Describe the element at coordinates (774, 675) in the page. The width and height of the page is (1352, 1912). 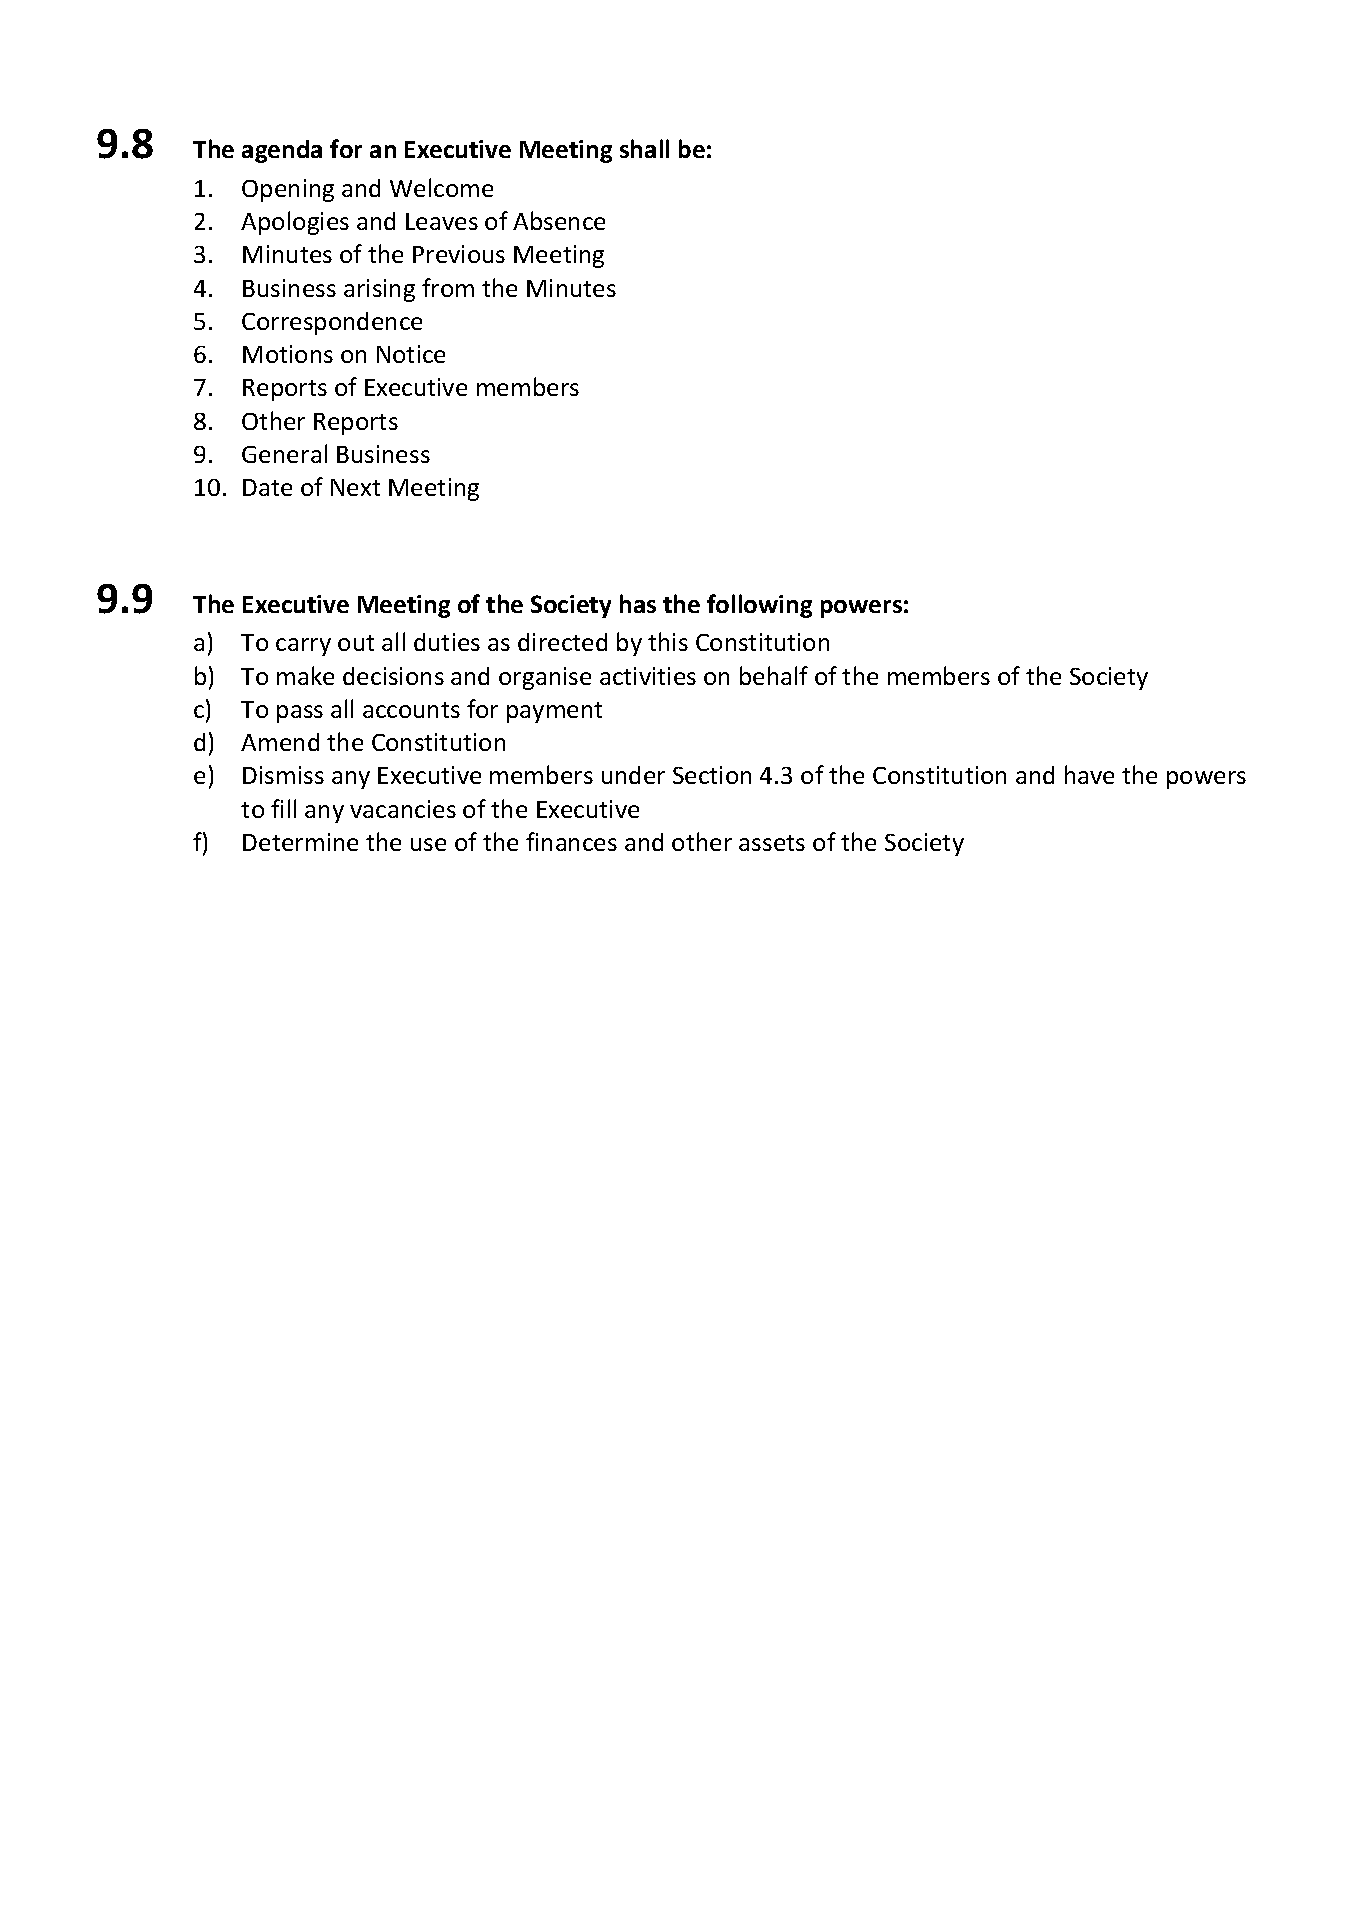
I see `behalf` at that location.
